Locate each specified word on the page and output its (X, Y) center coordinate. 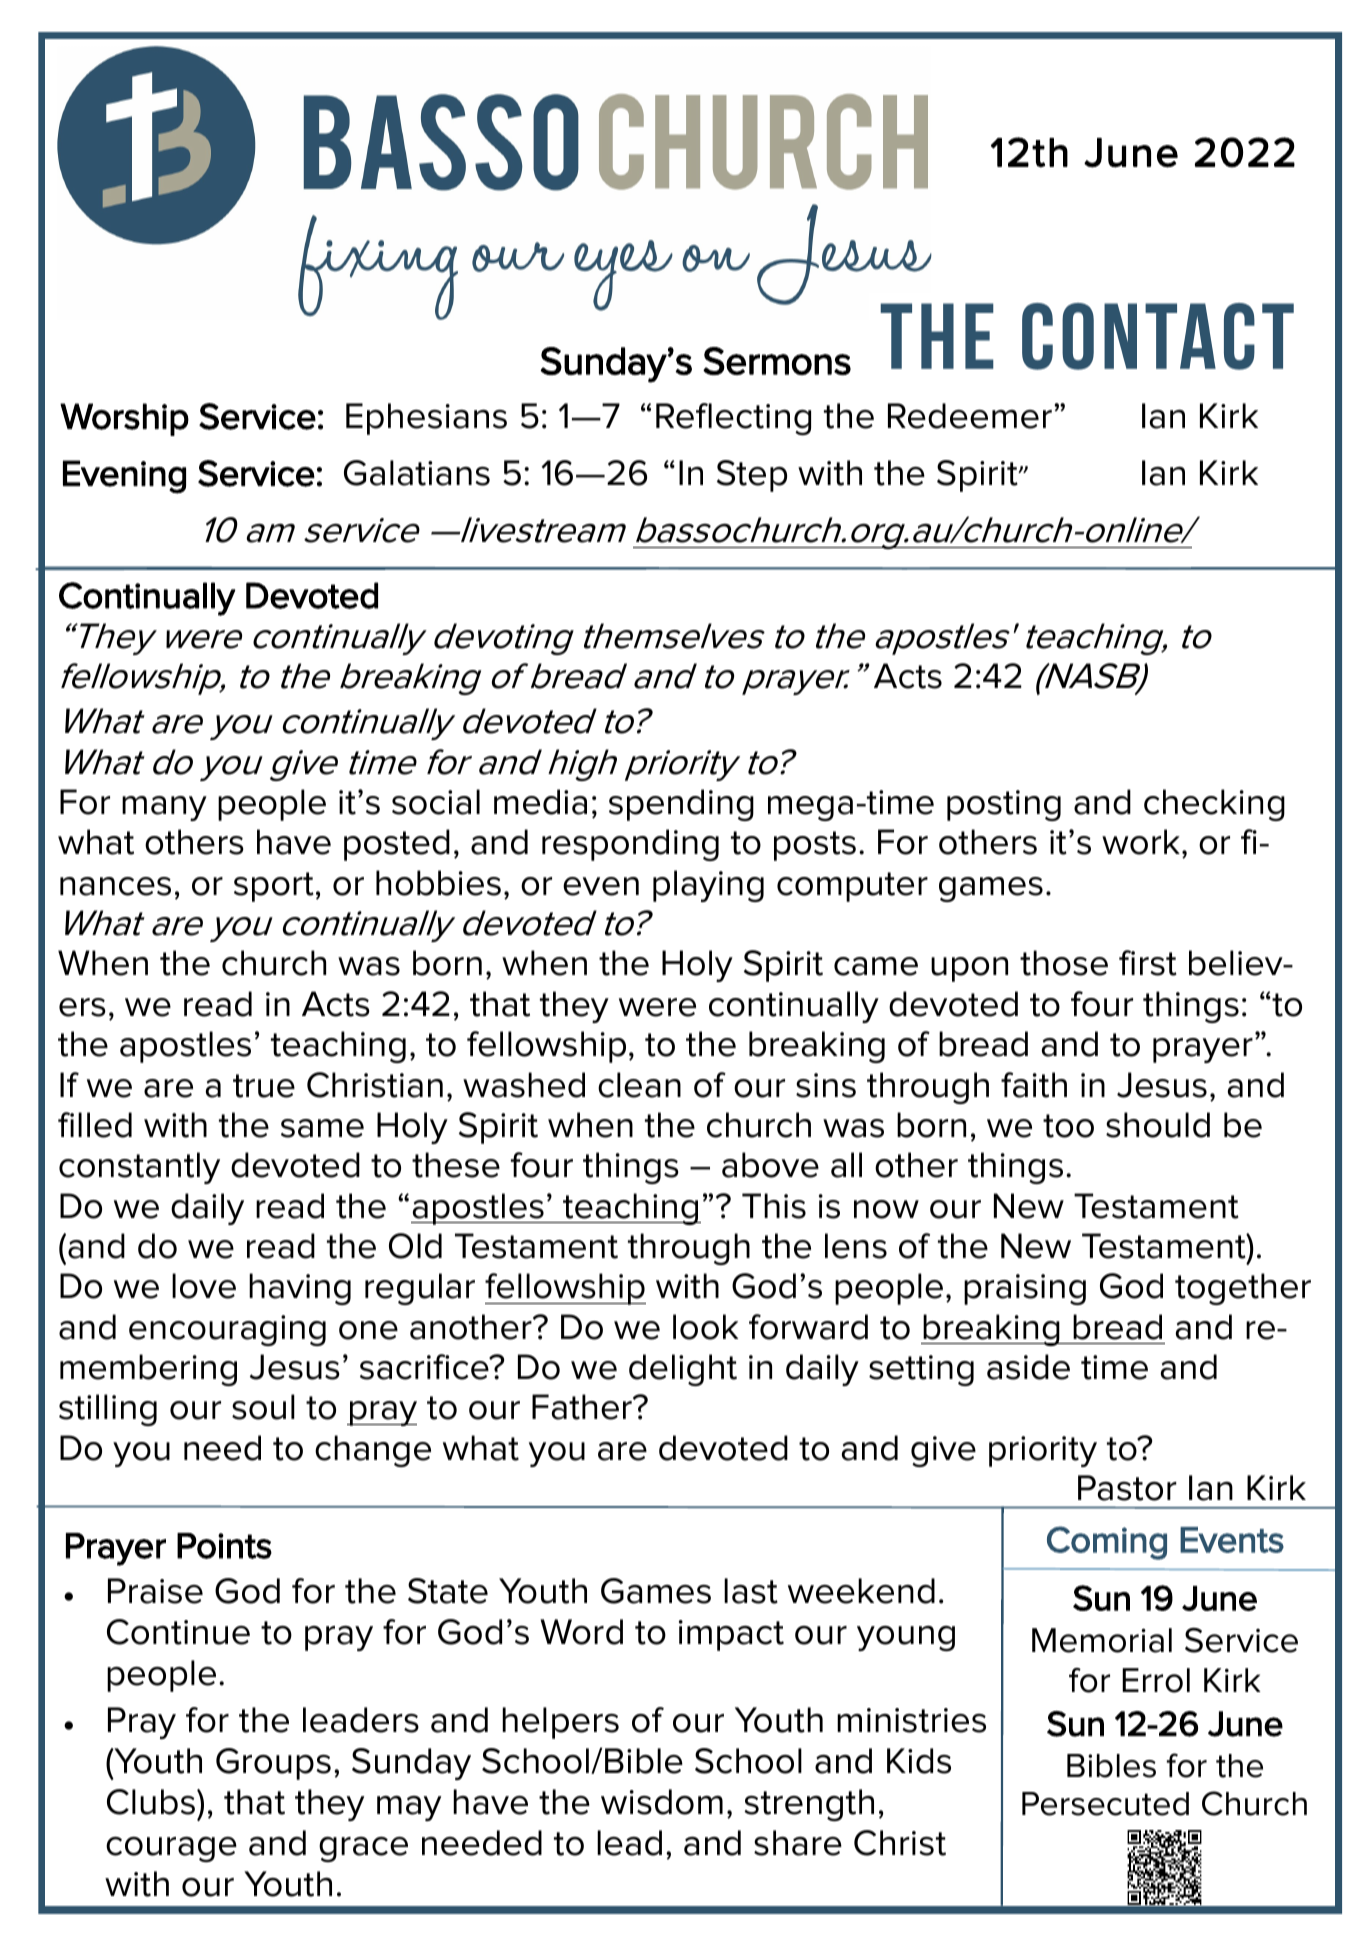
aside (1028, 1367)
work (1141, 842)
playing (708, 886)
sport (274, 887)
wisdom (662, 1802)
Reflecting (733, 419)
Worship (124, 419)
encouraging (227, 1330)
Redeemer (970, 416)
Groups (273, 1764)
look (705, 1327)
